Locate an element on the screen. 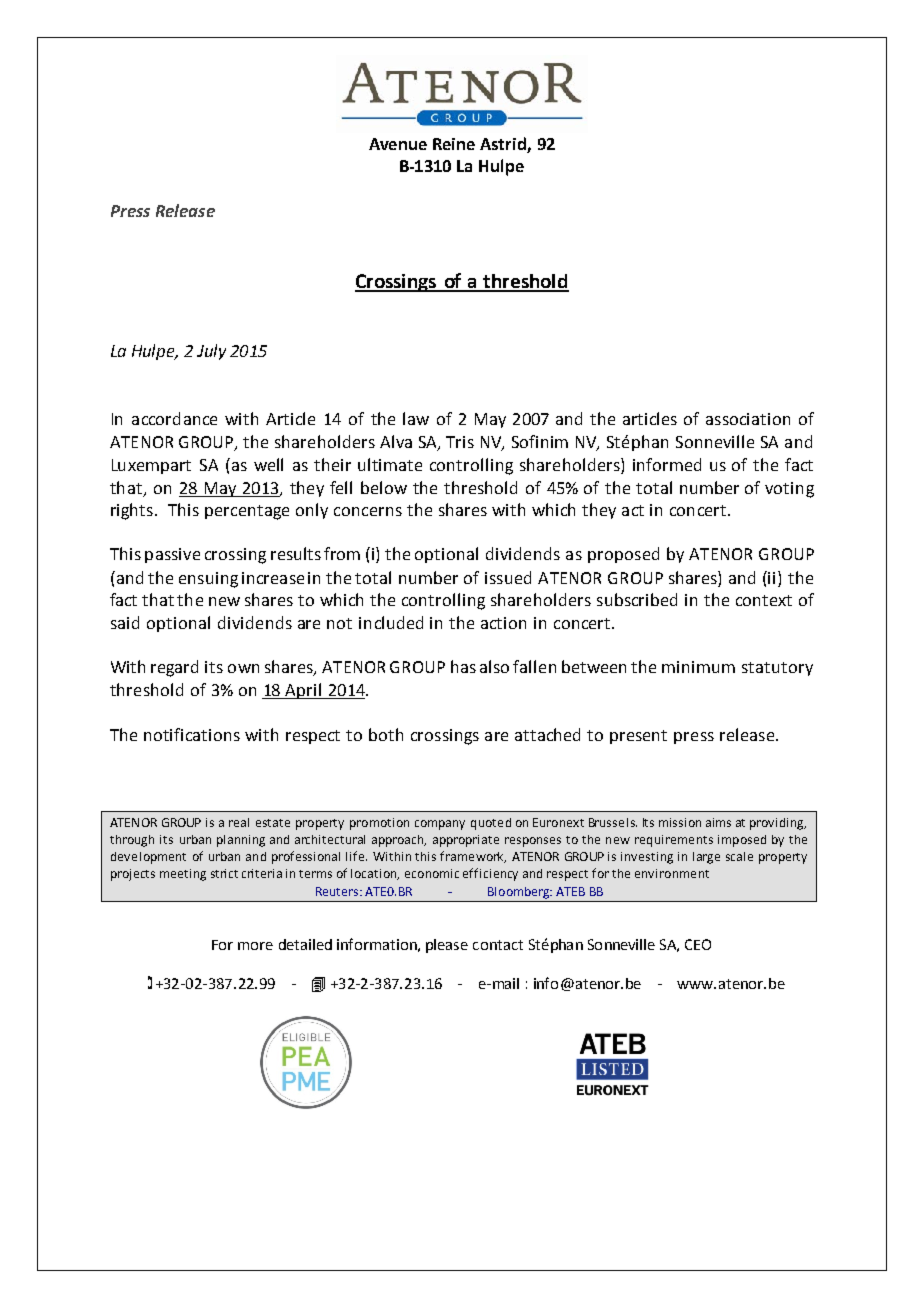  both is located at coordinates (386, 734).
